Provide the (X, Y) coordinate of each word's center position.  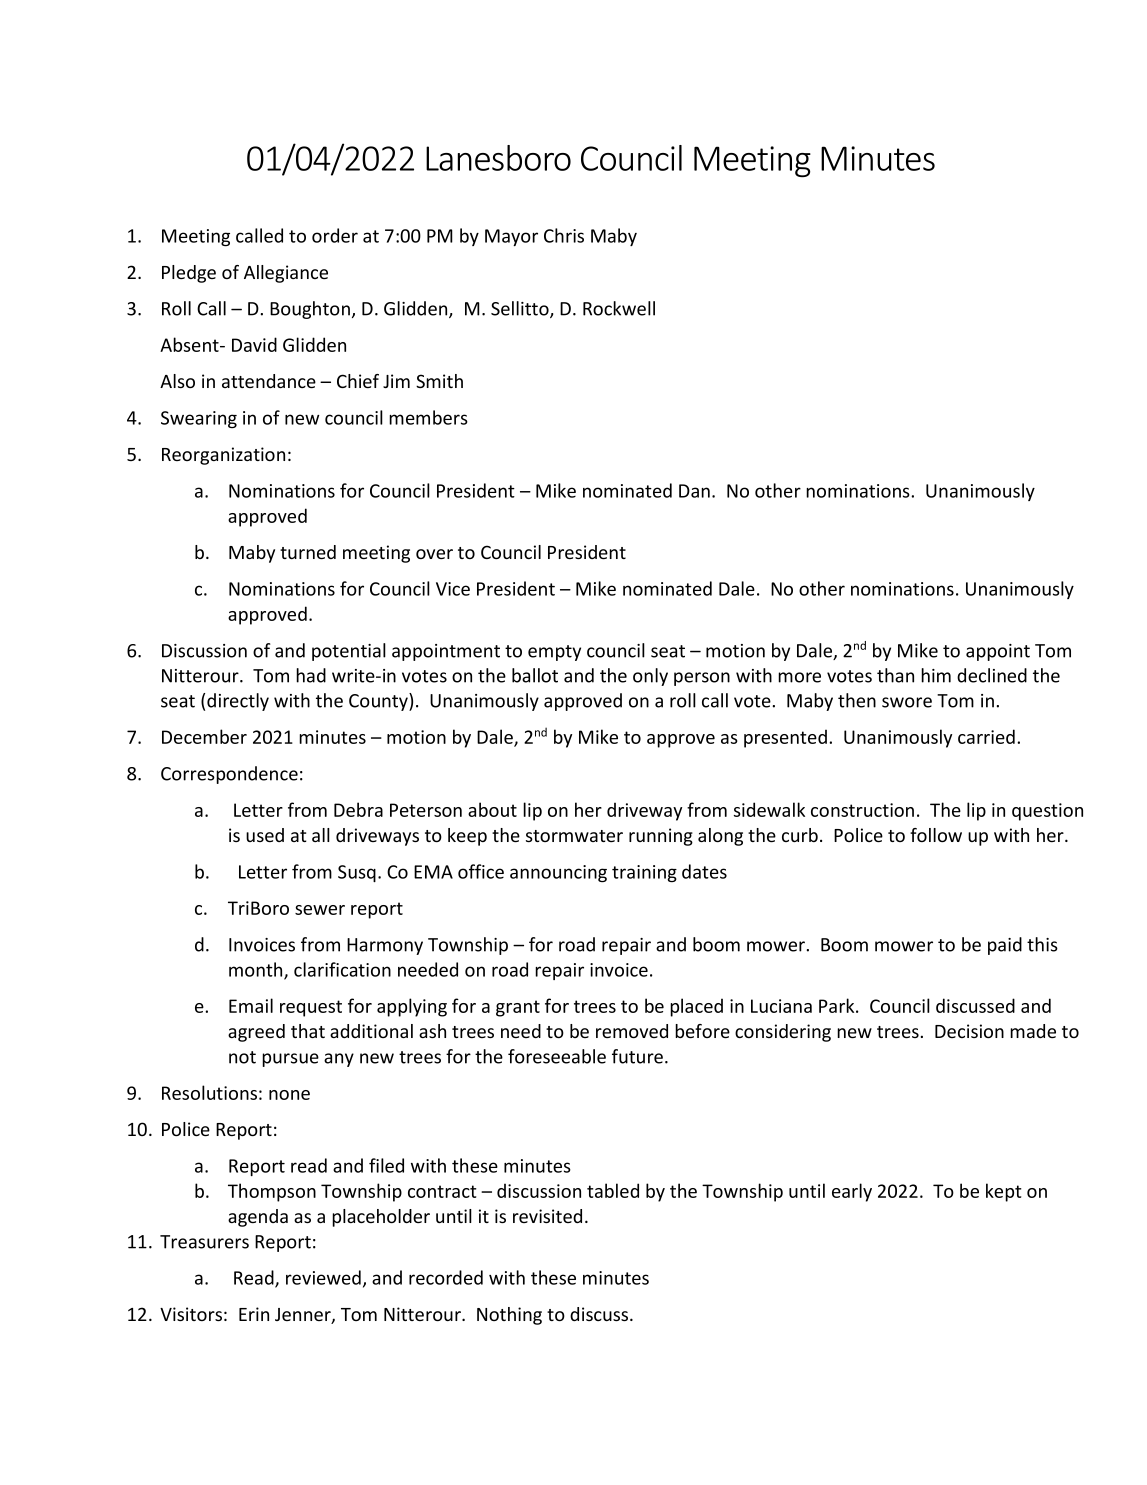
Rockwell (619, 308)
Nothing (509, 1316)
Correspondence (229, 775)
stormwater (574, 836)
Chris (564, 235)
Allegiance (286, 274)
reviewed (323, 1277)
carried (986, 736)
